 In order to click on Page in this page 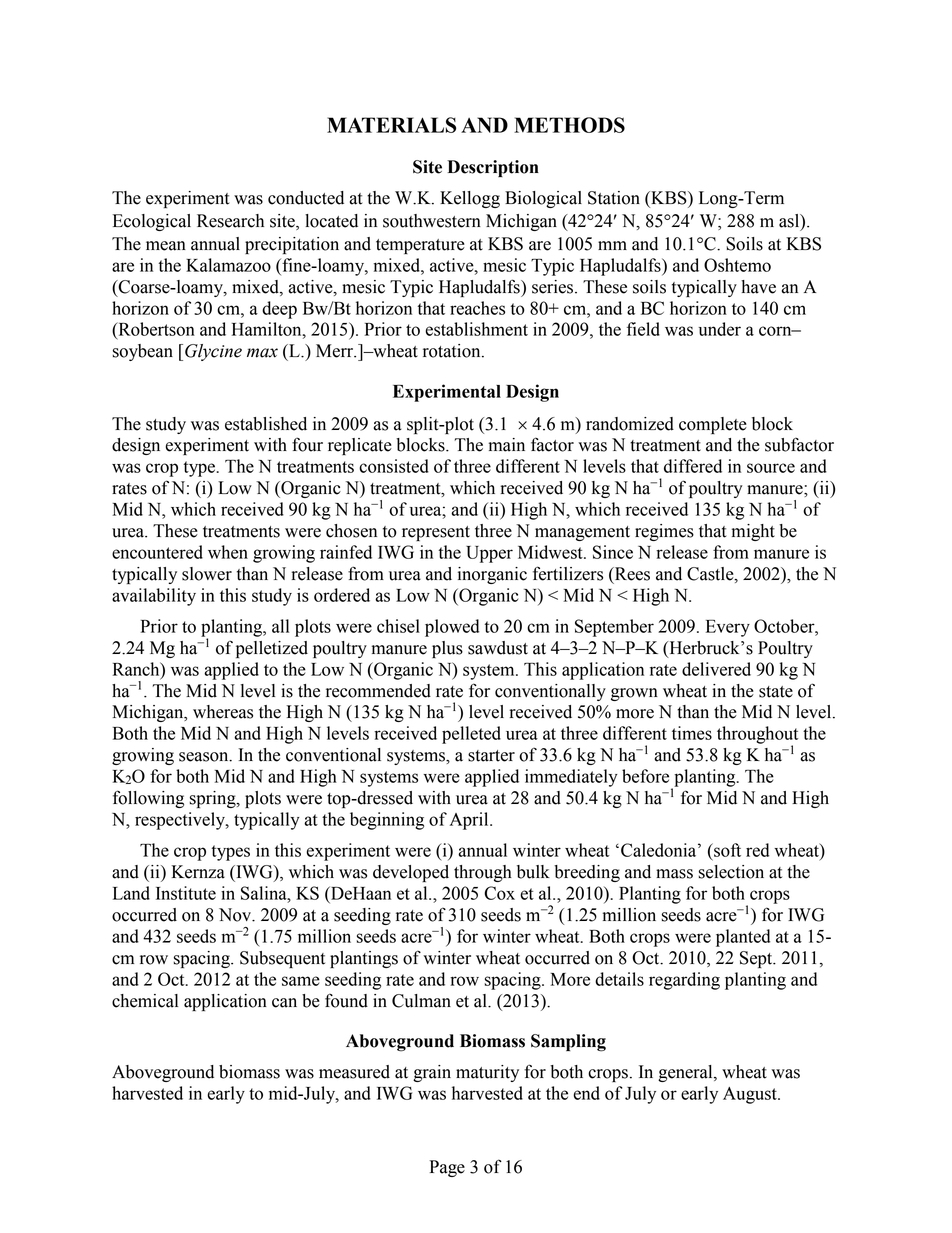, I will do `click(447, 1168)`.
